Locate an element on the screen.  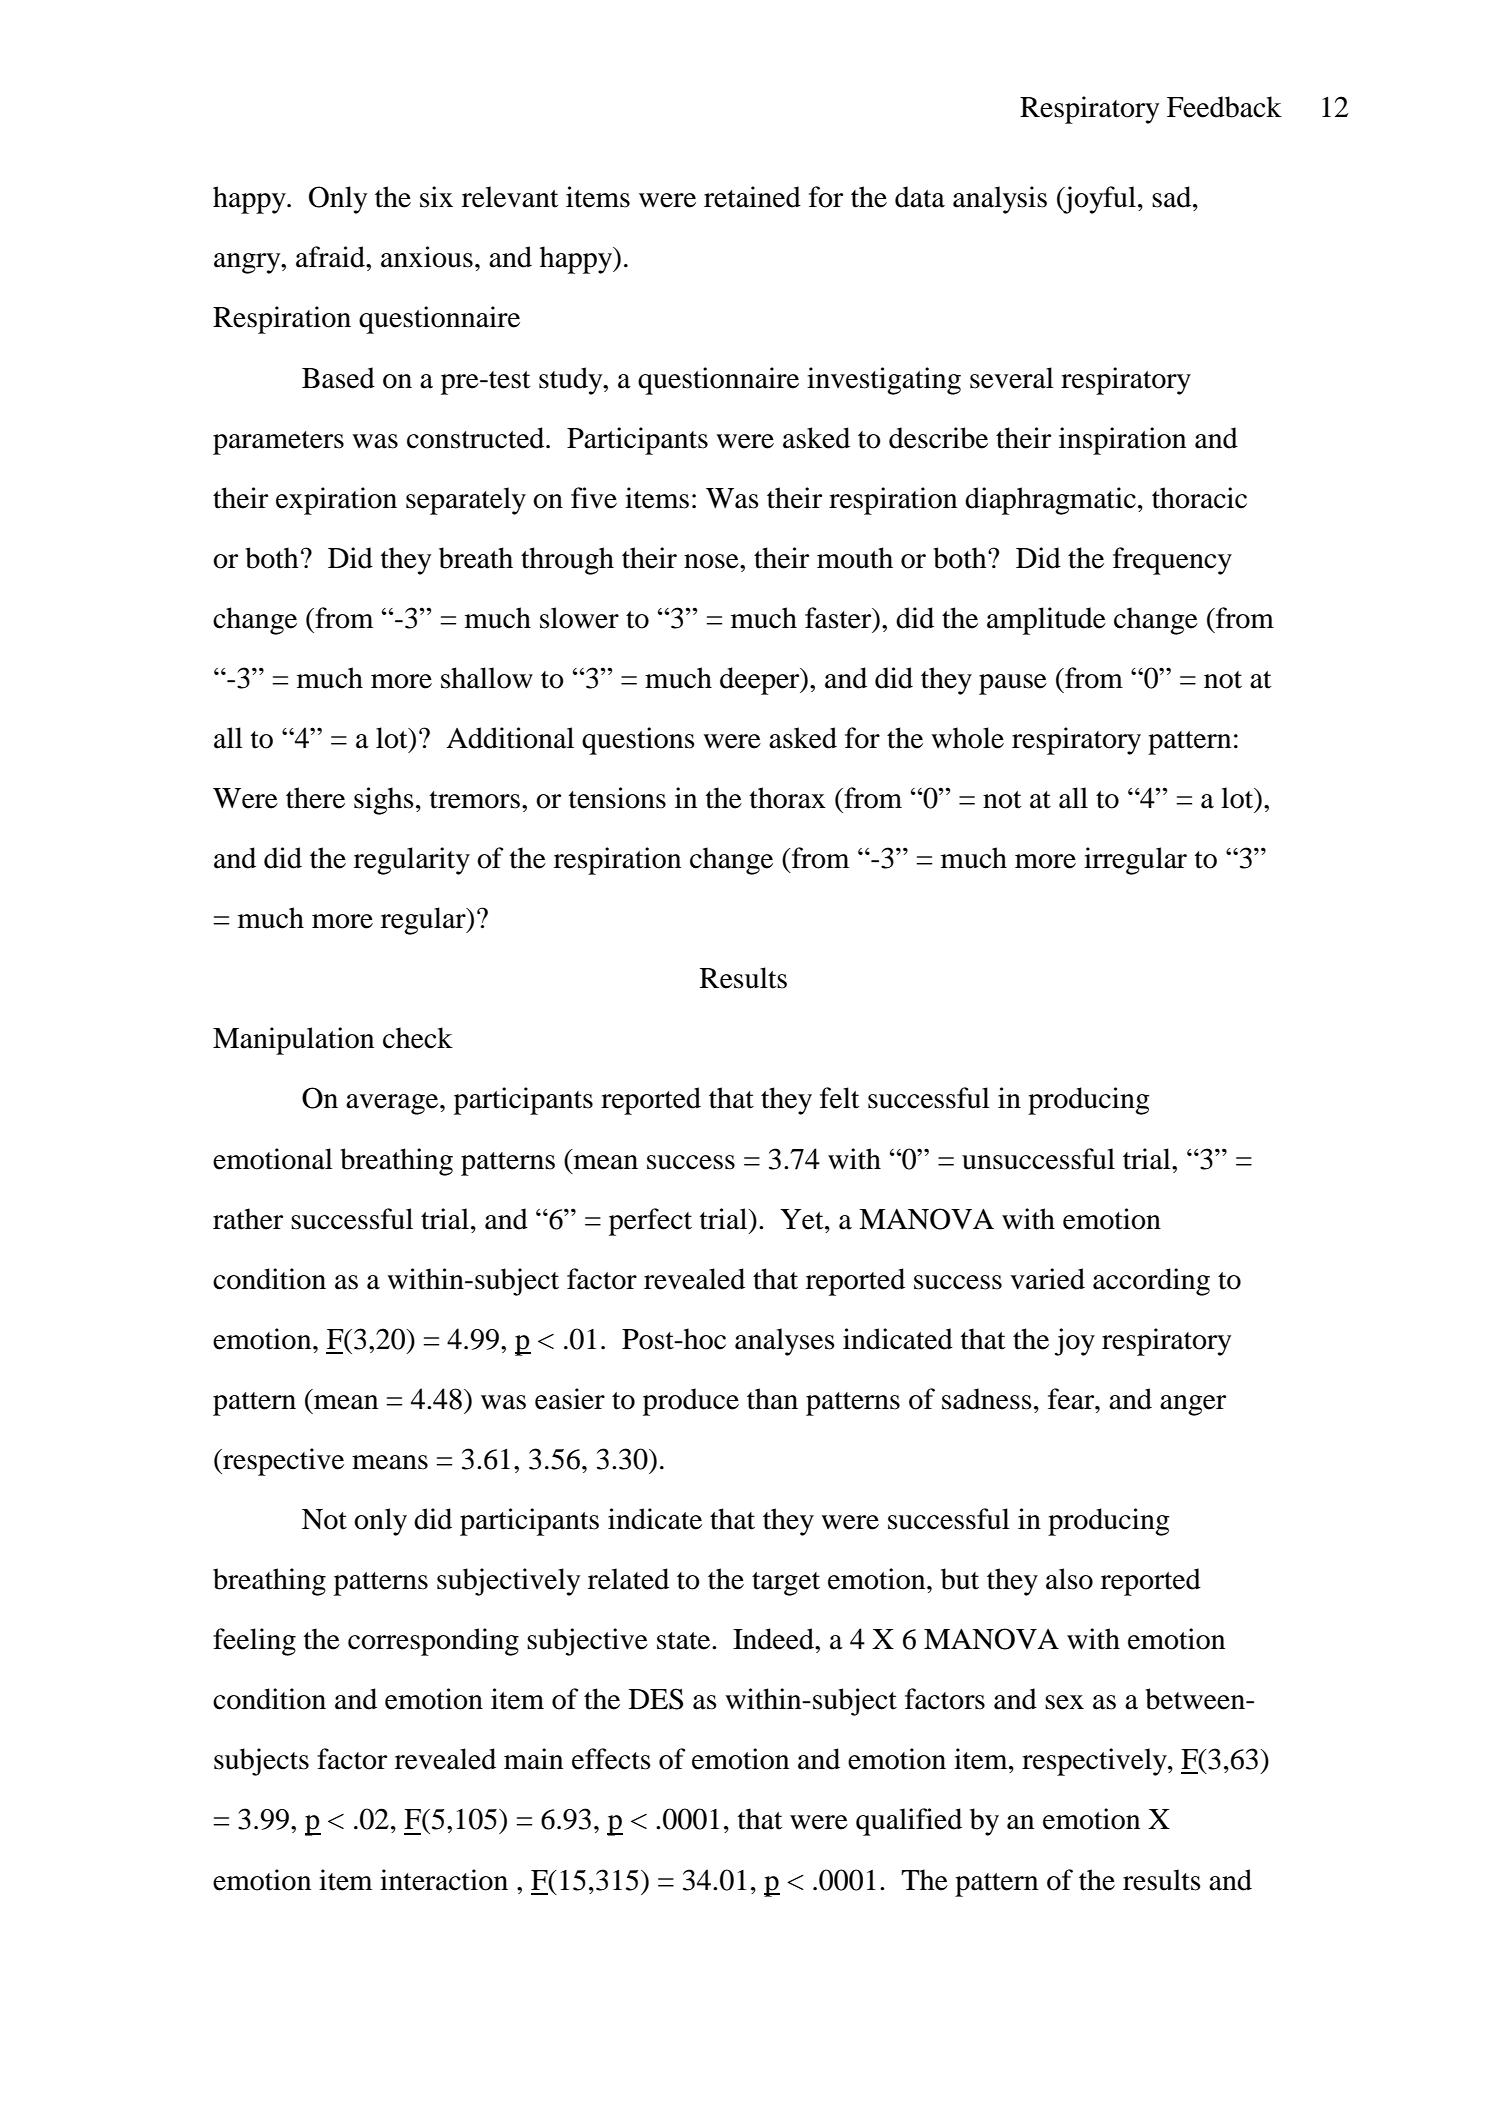
sex is located at coordinates (1064, 1702).
